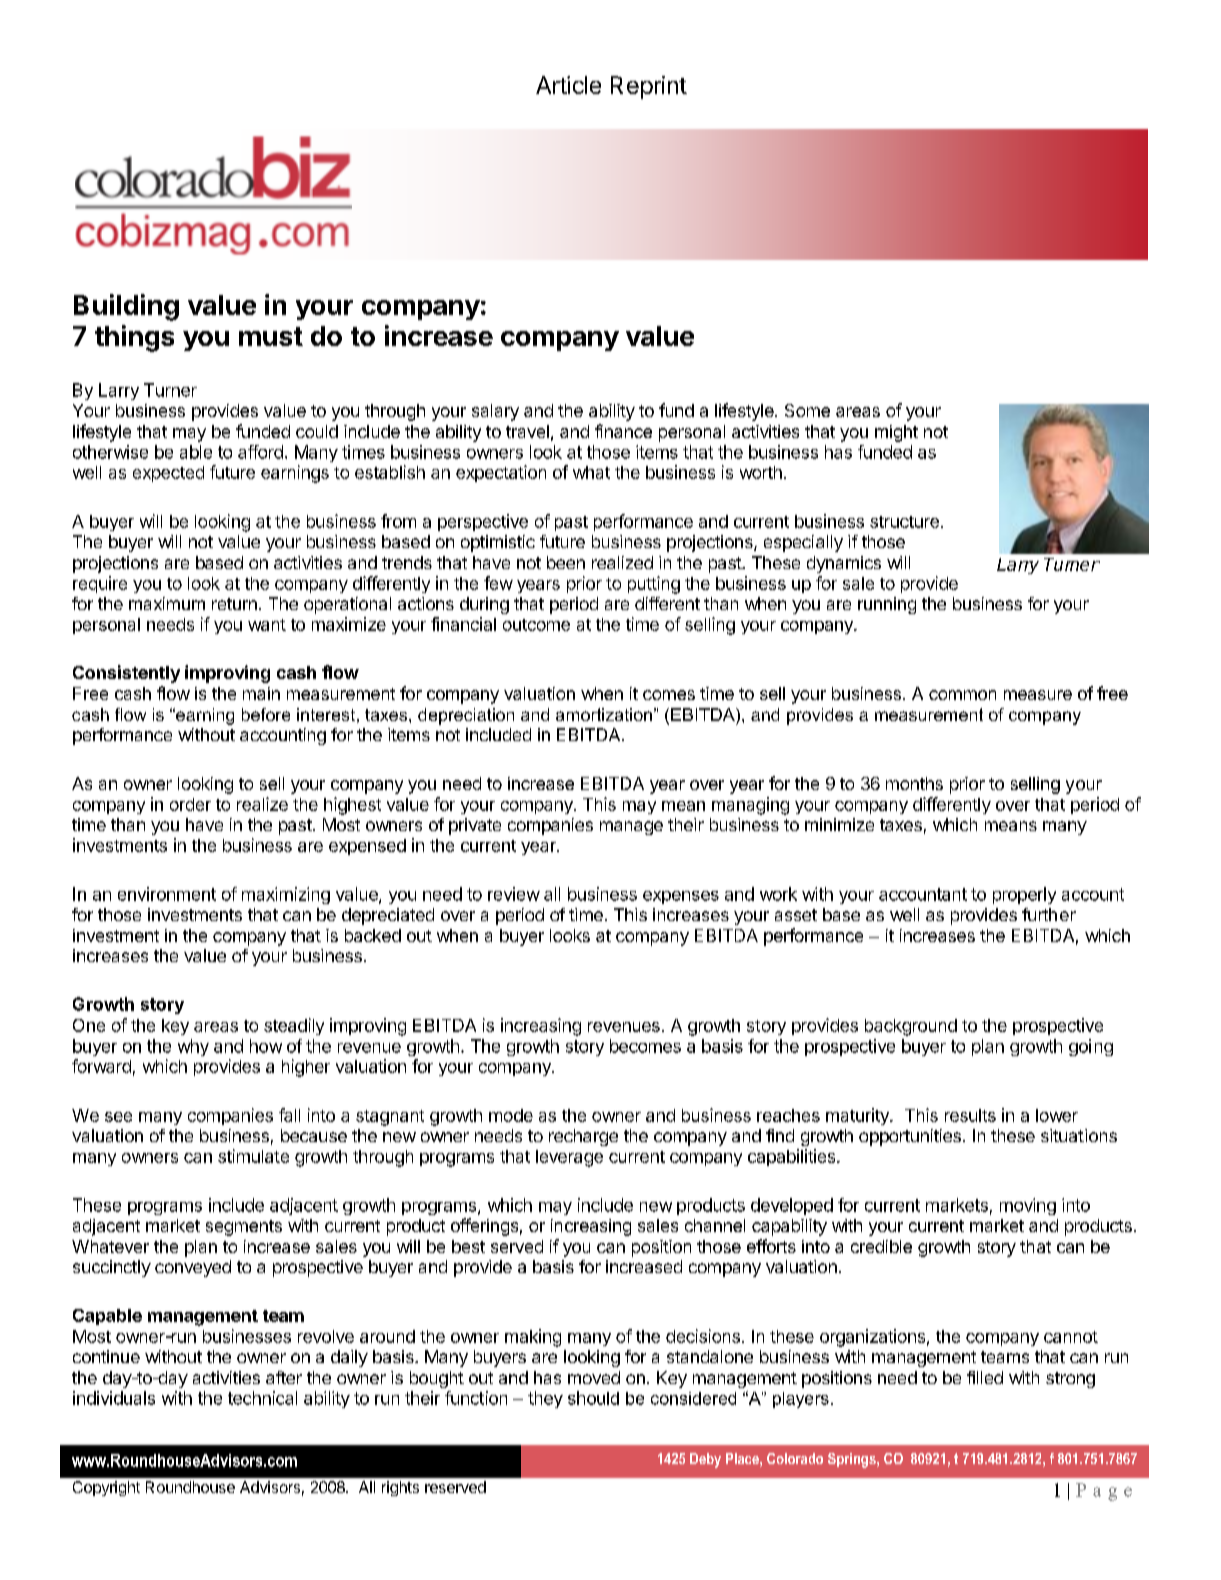  Describe the element at coordinates (566, 562) in the page. I see `been` at that location.
